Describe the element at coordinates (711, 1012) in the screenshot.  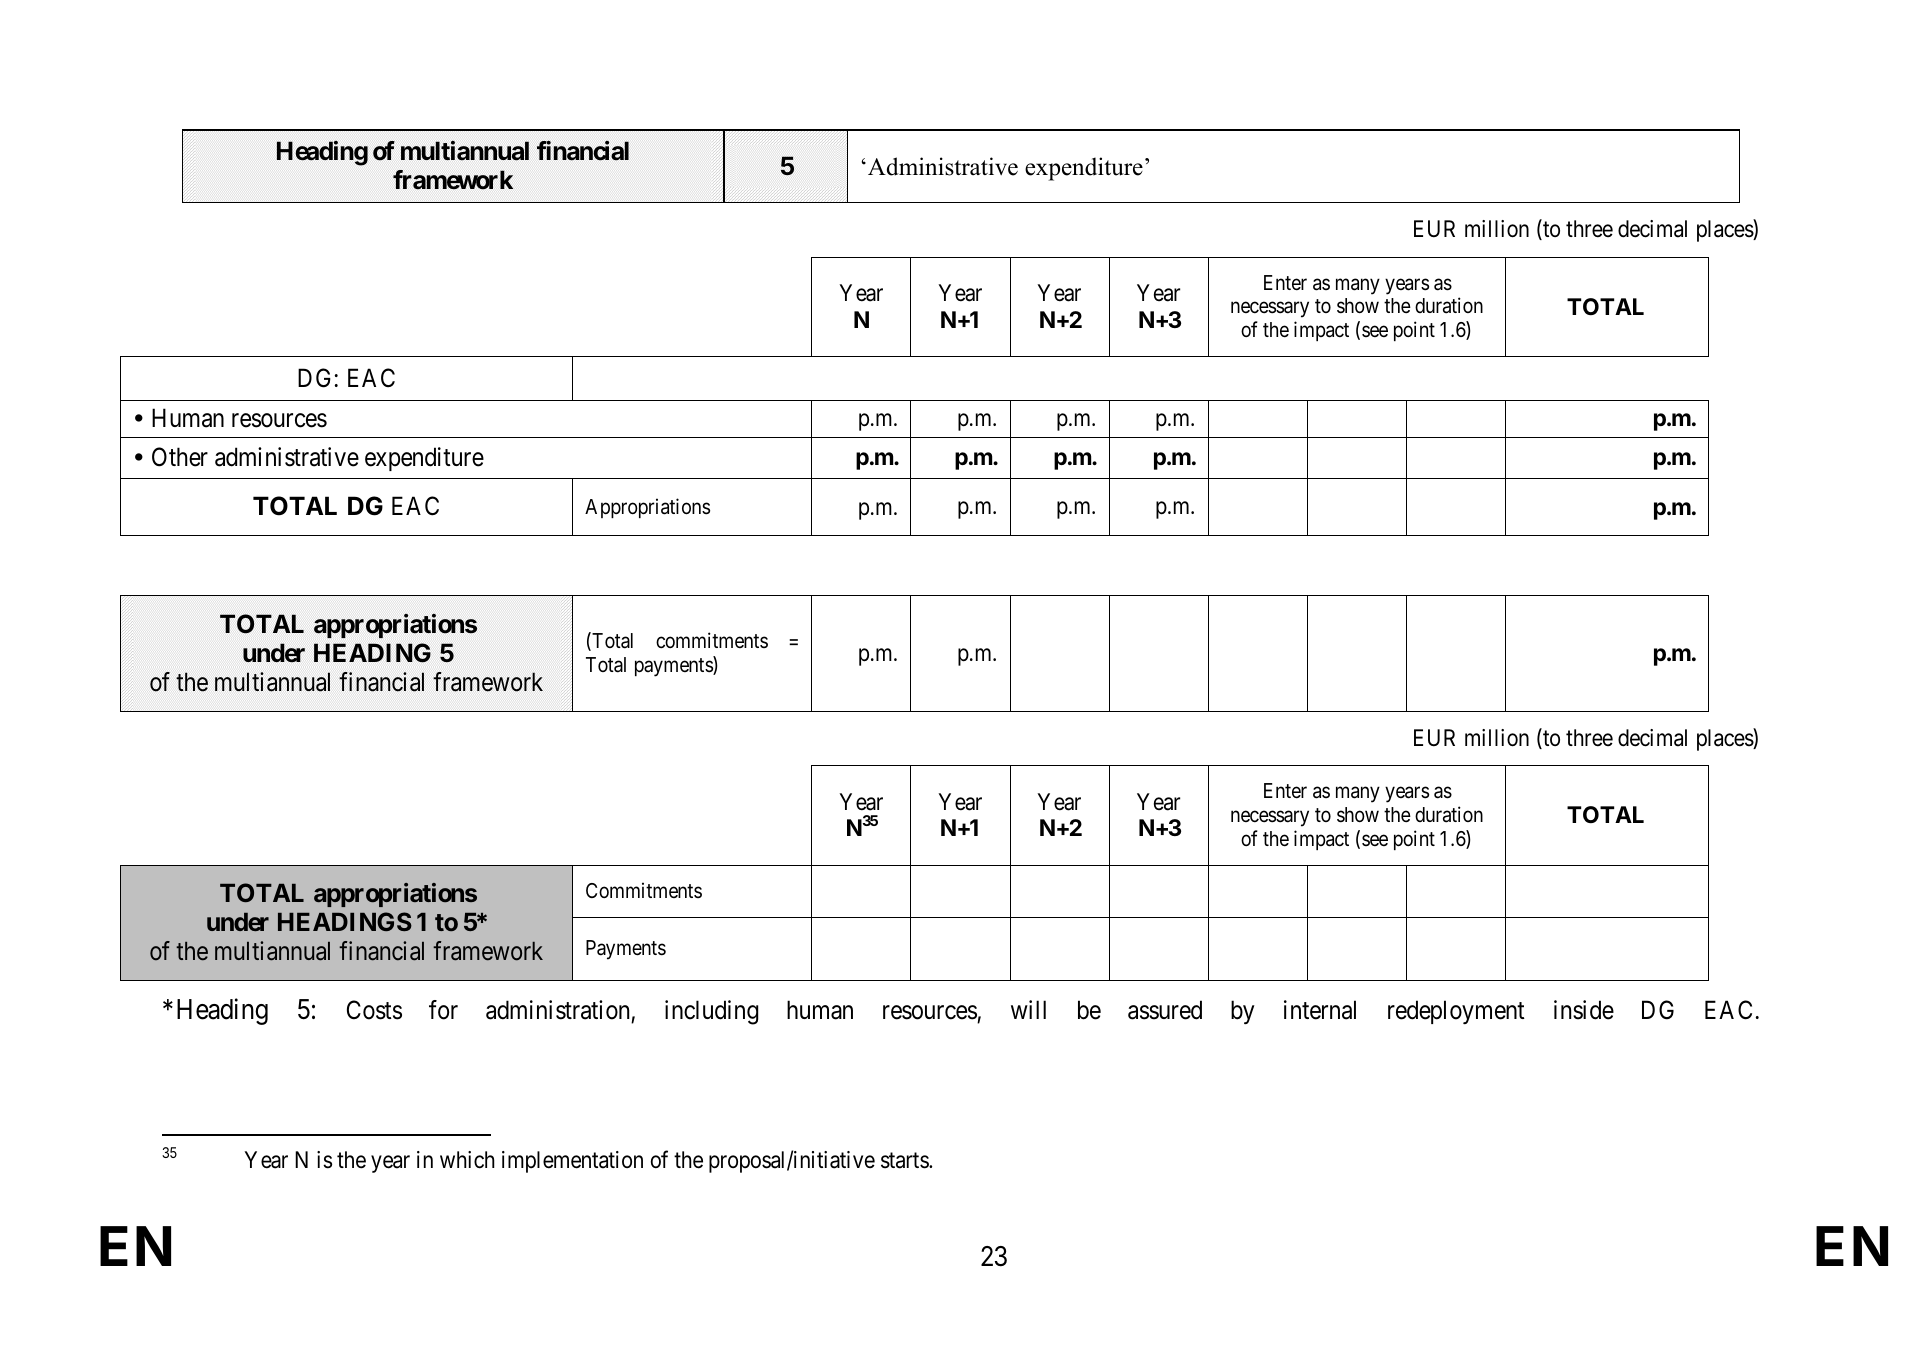
I see `including` at that location.
